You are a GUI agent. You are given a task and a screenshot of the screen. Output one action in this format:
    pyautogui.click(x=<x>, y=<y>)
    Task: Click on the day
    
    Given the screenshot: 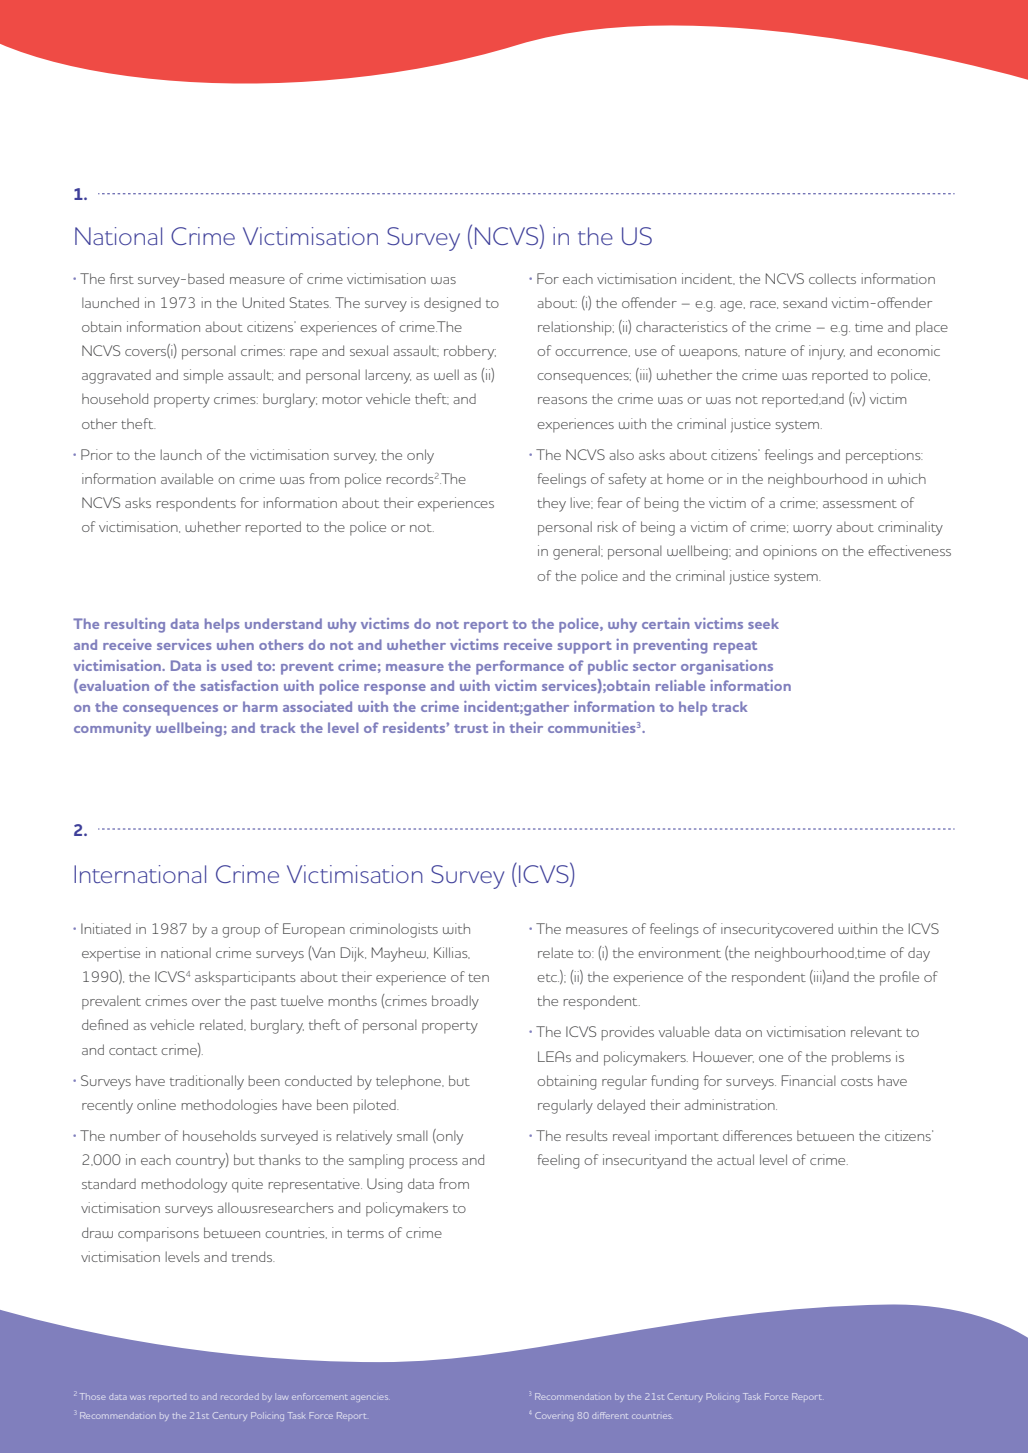 What is the action you would take?
    pyautogui.click(x=919, y=955)
